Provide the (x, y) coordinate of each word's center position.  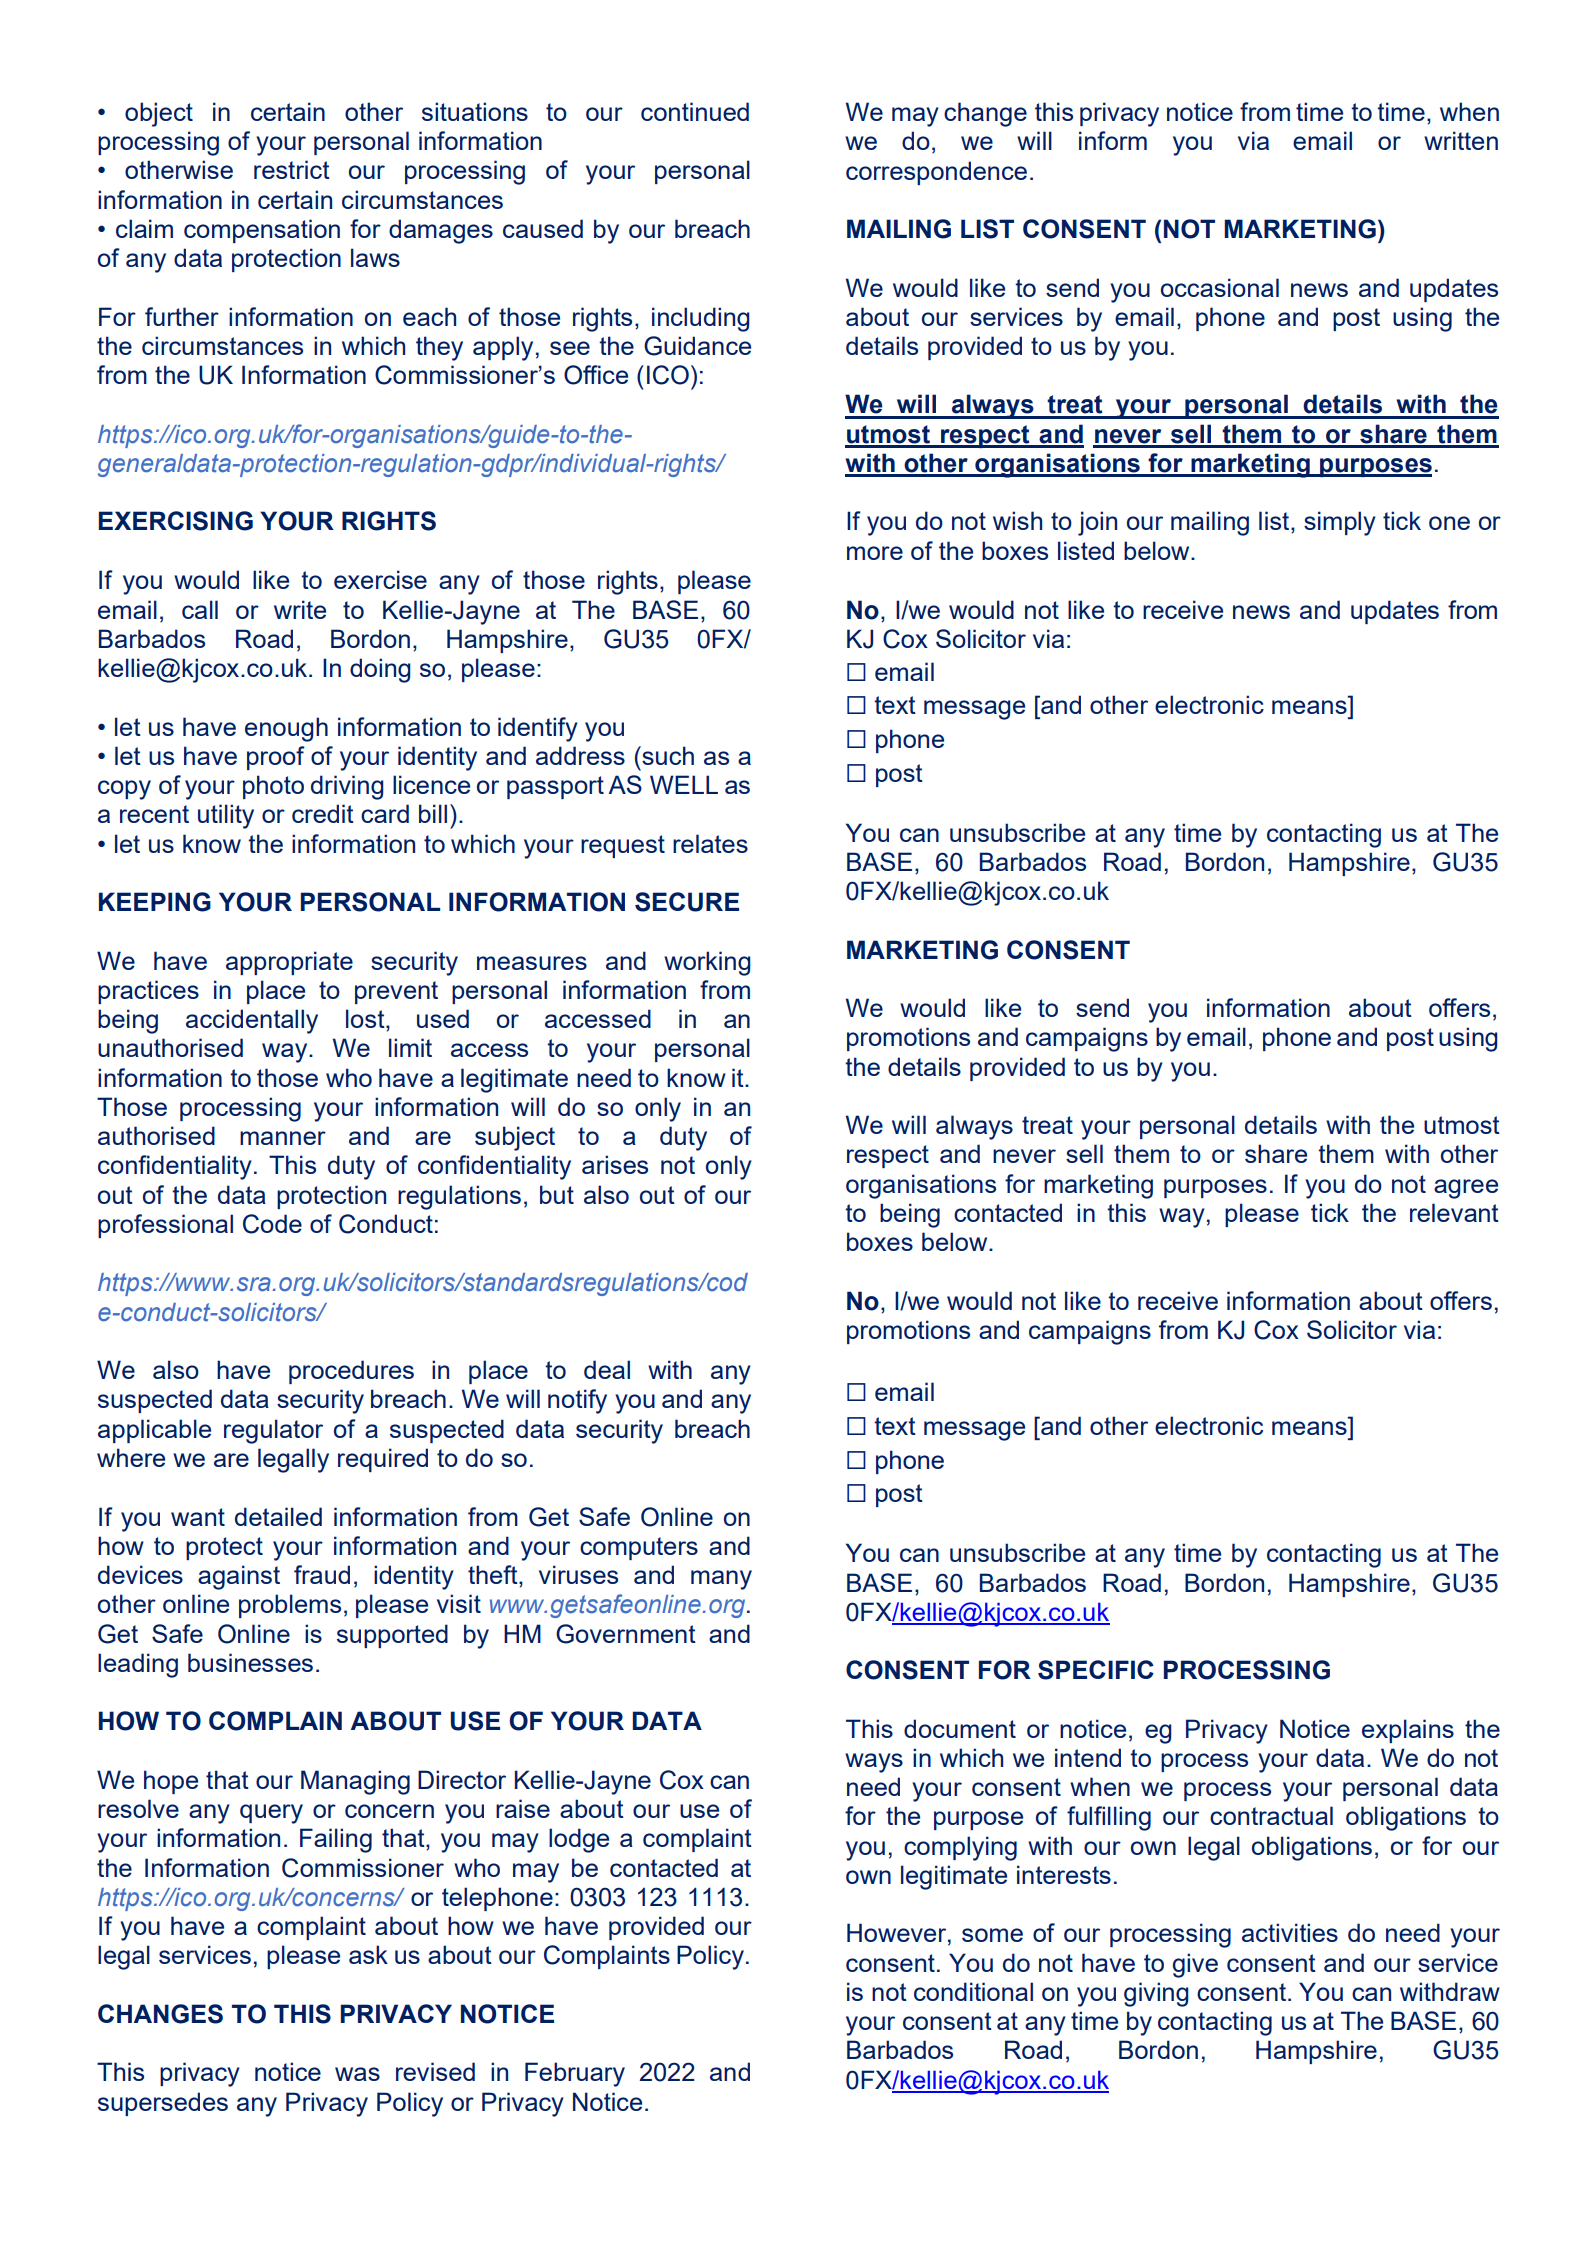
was (357, 2074)
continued (695, 111)
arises (615, 1164)
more (875, 553)
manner (283, 1138)
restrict (292, 169)
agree (1466, 1189)
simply (1340, 523)
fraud (322, 1574)
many (721, 1580)
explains (1408, 1731)
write (300, 609)
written (1461, 140)
